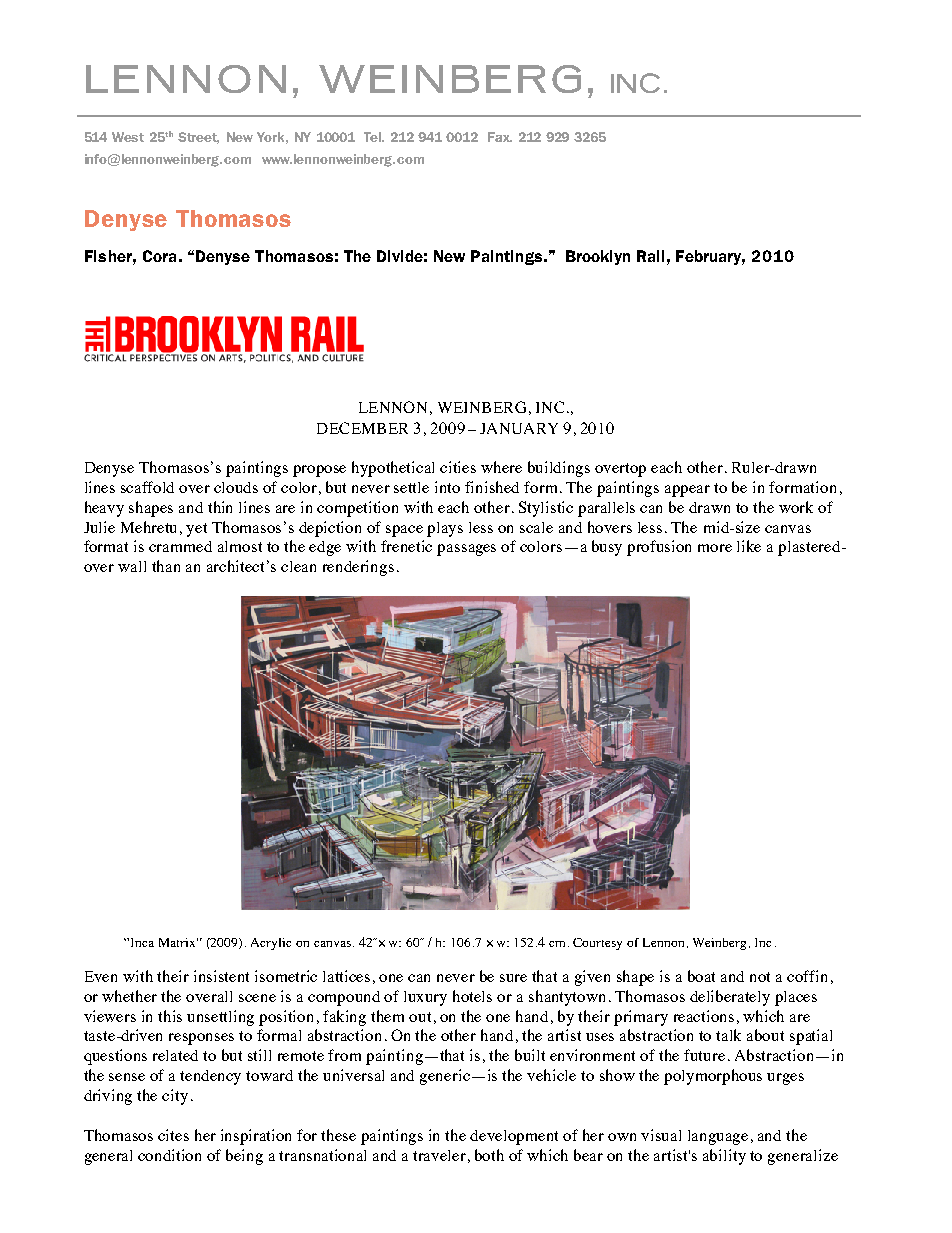  What do you see at coordinates (715, 548) in the document?
I see `more` at bounding box center [715, 548].
